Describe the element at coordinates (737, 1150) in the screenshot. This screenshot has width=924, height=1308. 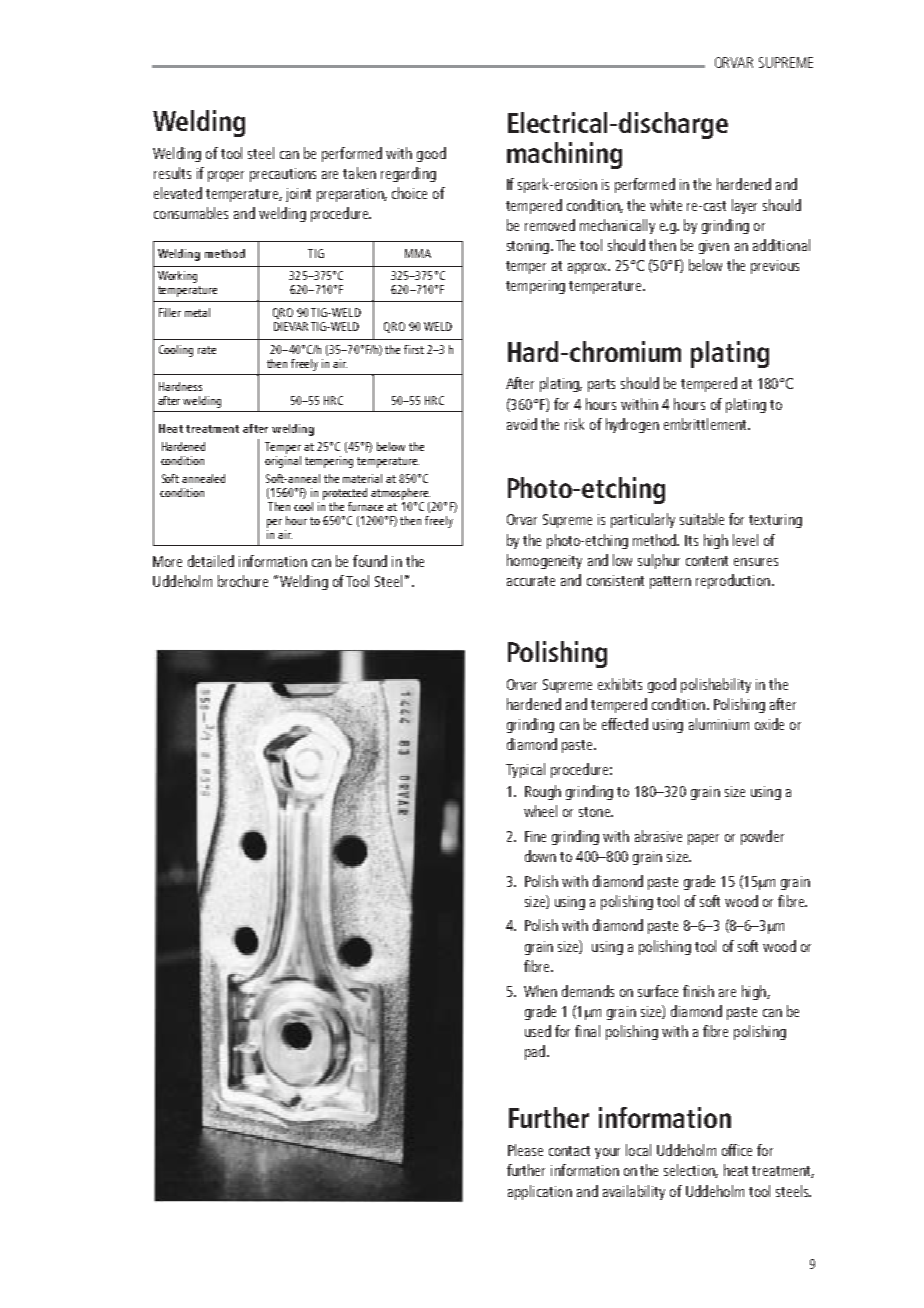
I see `office` at that location.
